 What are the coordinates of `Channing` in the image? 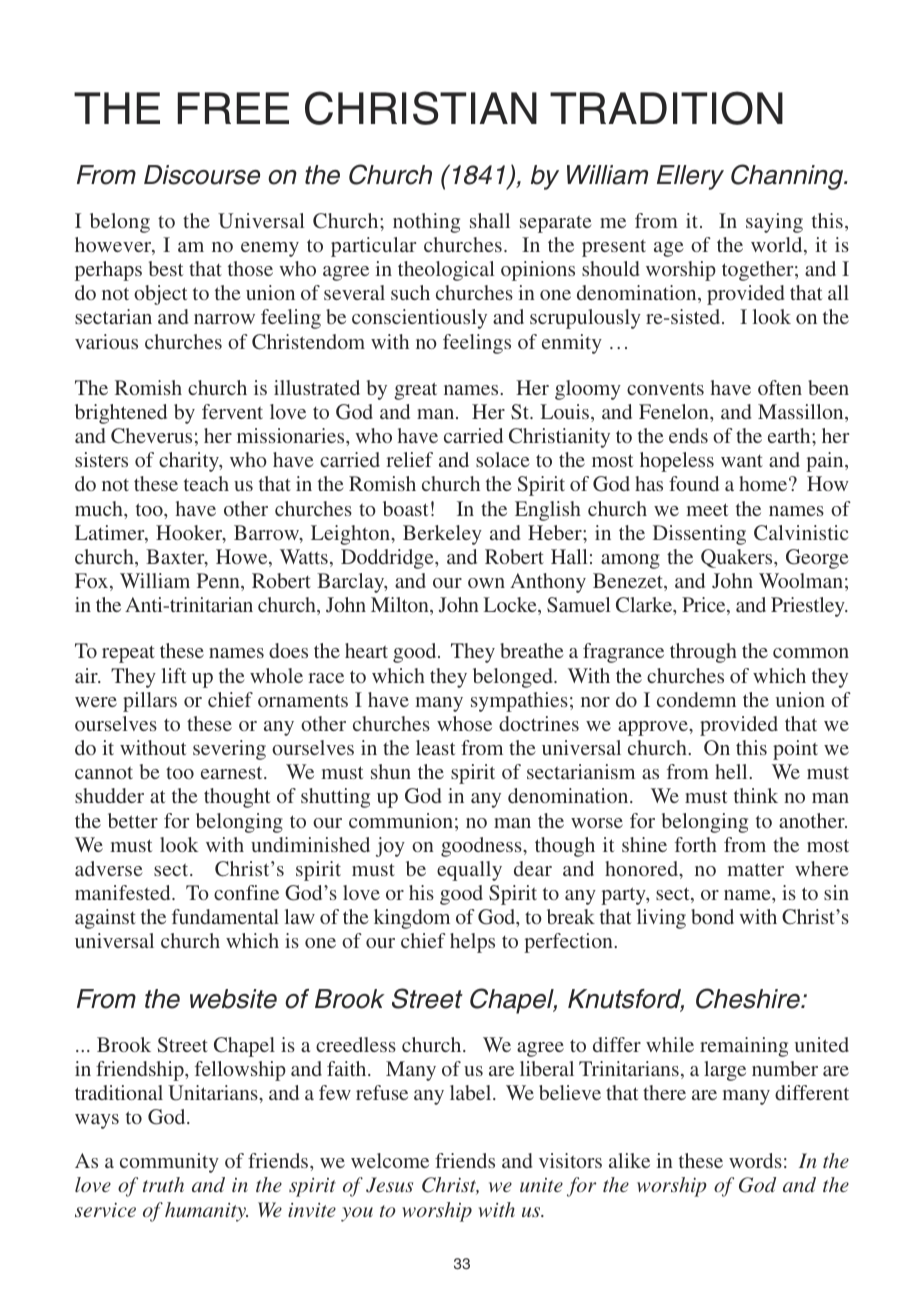 It's located at (788, 177).
